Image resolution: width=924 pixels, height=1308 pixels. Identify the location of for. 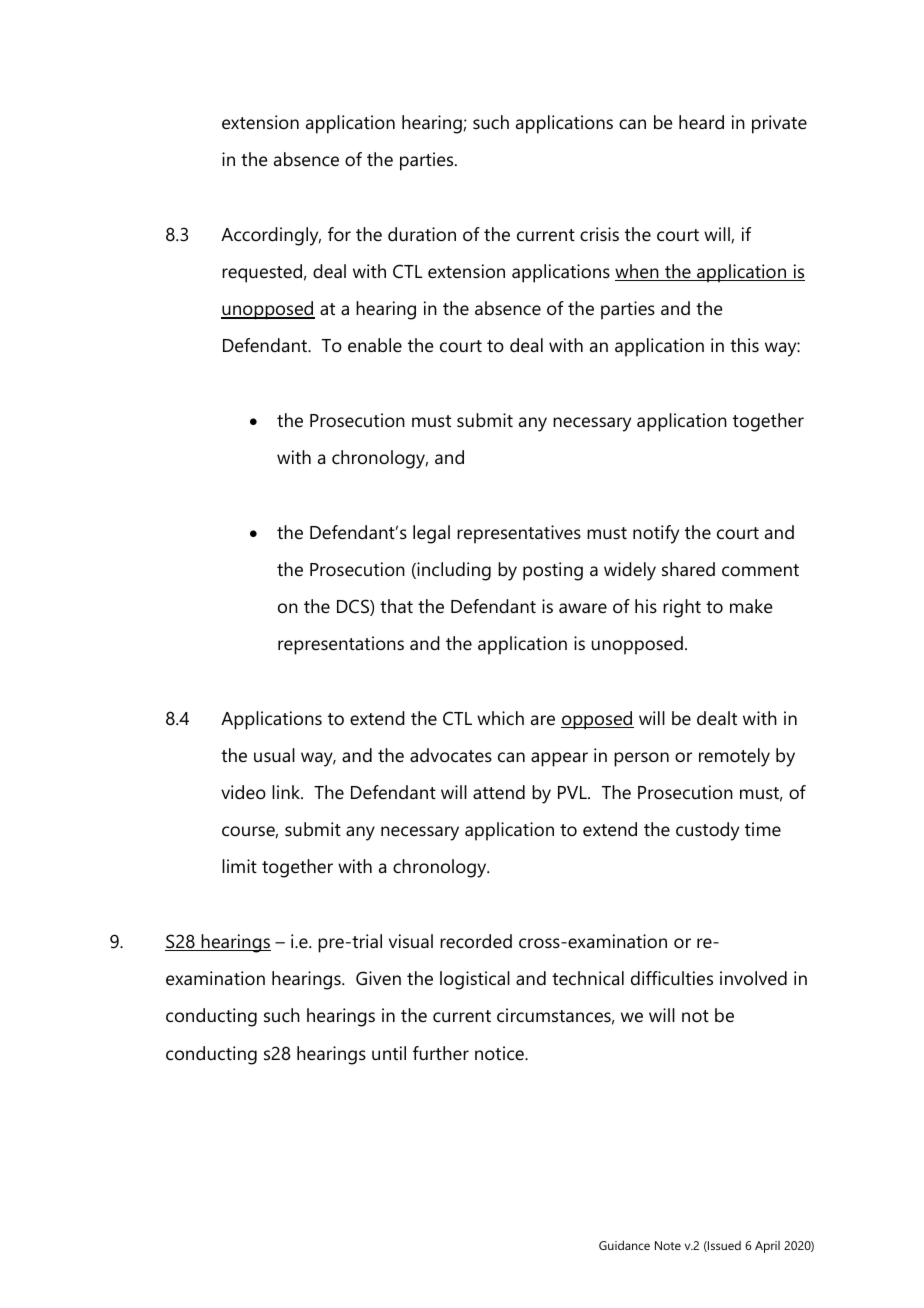
(339, 234).
